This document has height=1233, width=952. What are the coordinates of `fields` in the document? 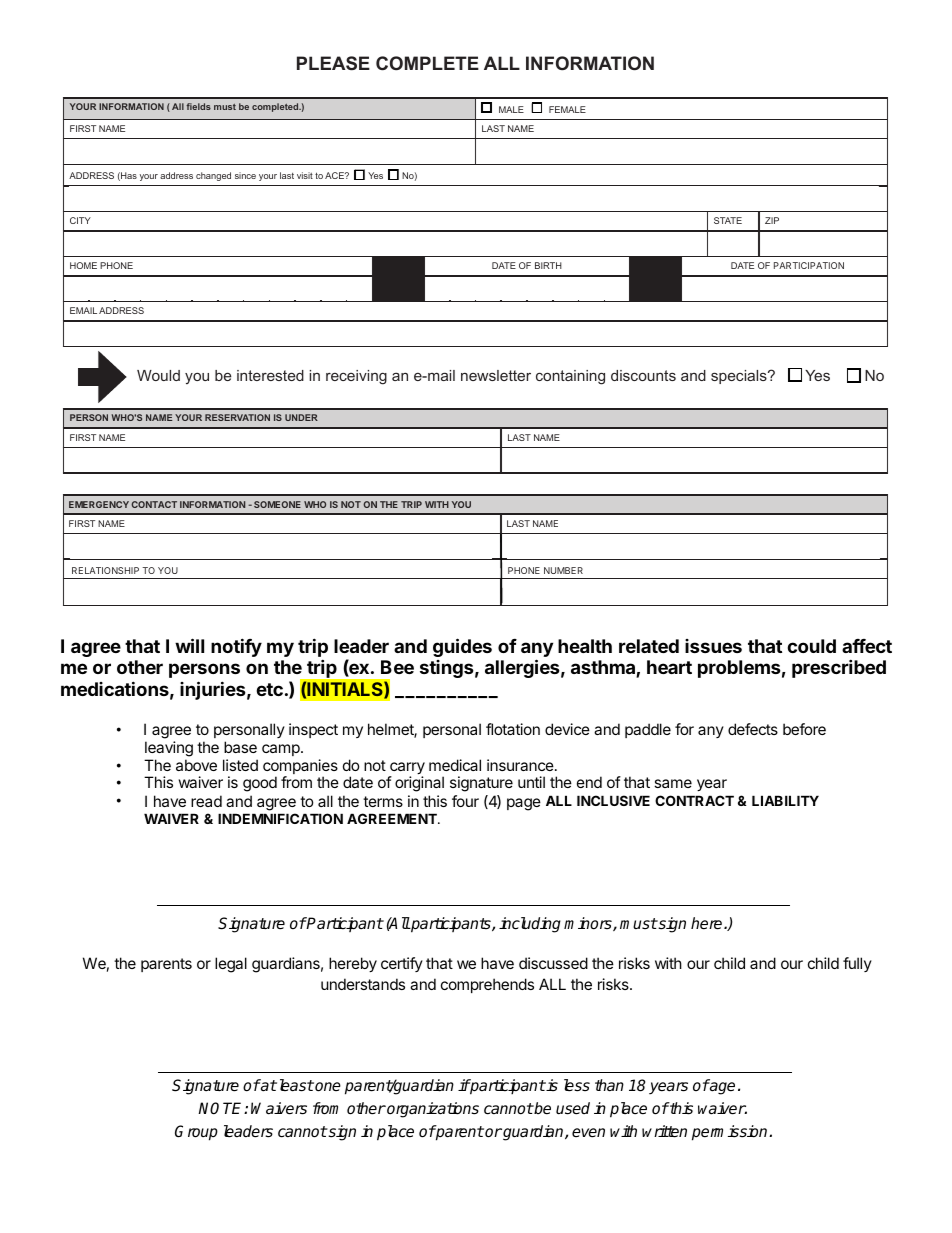 It's located at (198, 106).
